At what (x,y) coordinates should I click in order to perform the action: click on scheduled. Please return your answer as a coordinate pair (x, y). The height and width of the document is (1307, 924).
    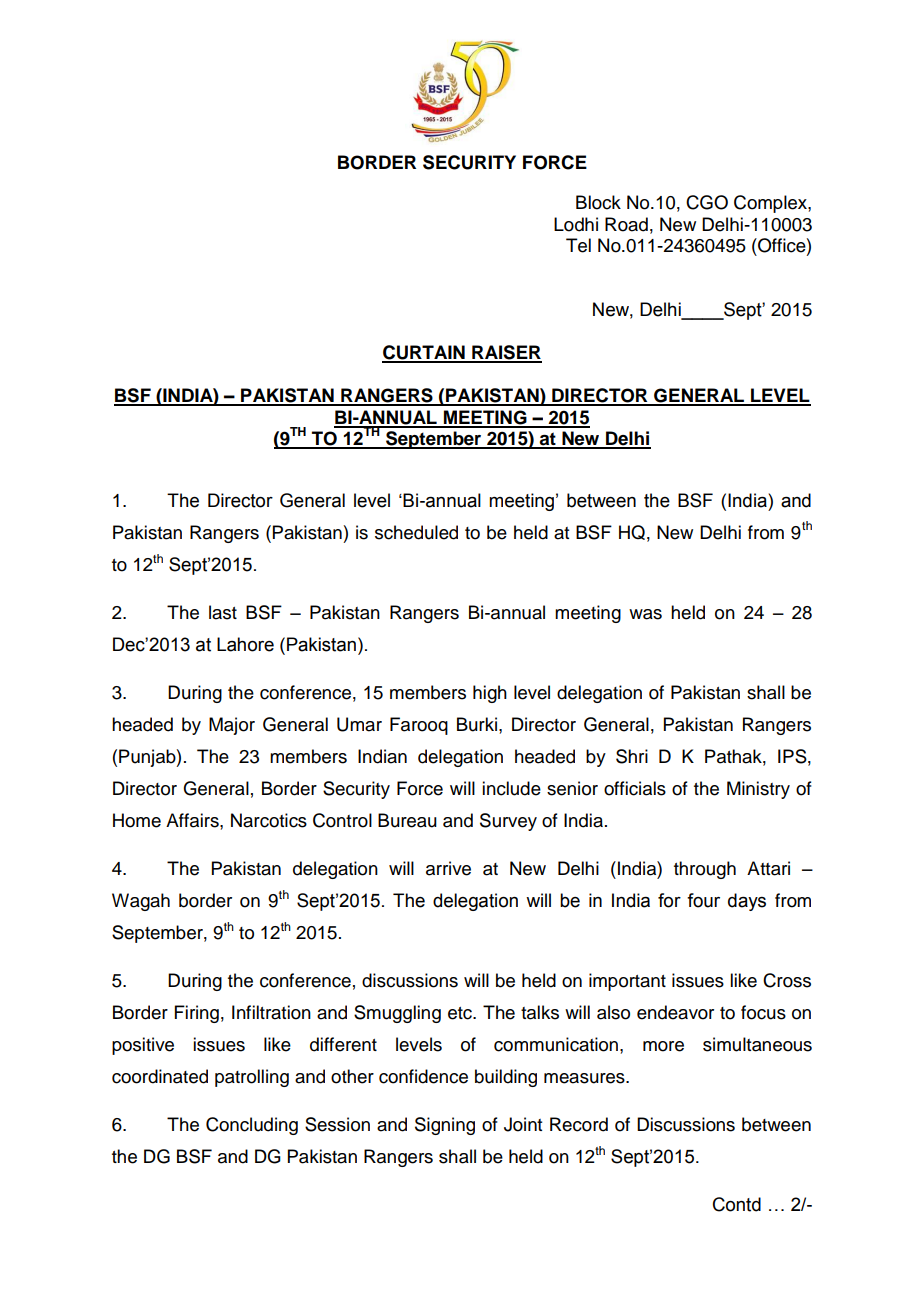
    Looking at the image, I should click on (416, 532).
